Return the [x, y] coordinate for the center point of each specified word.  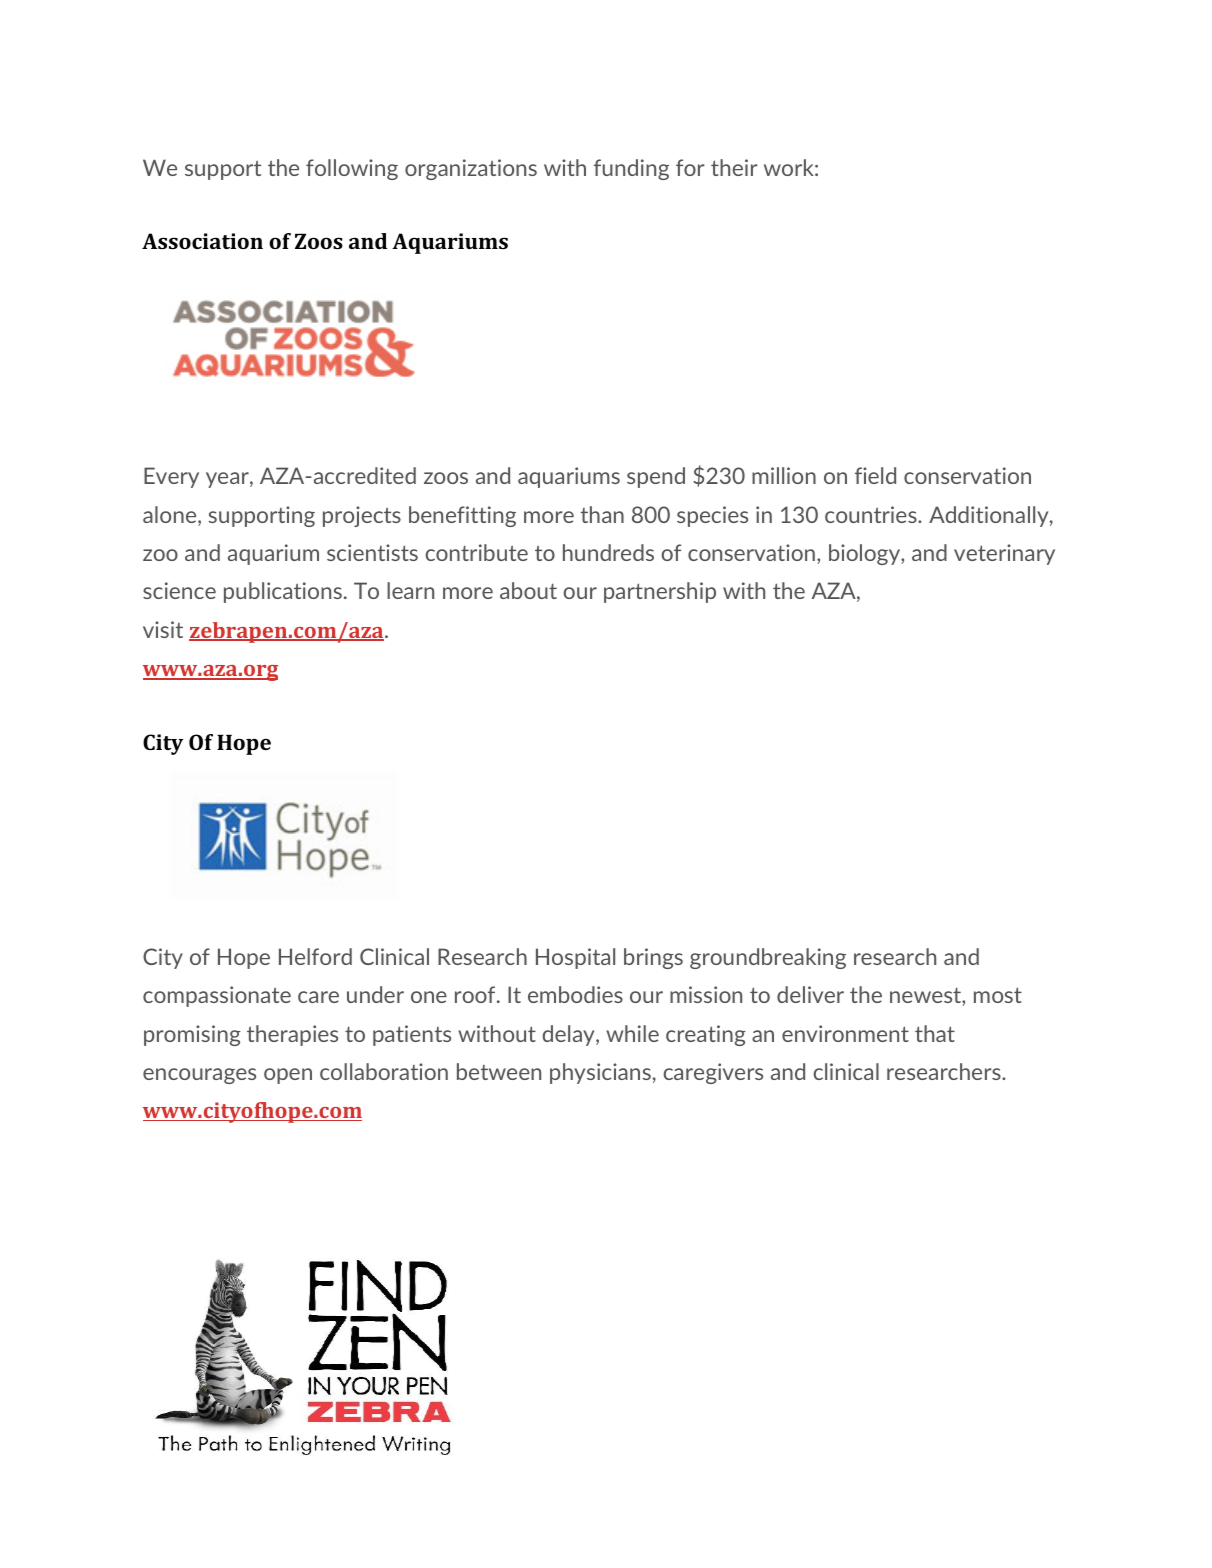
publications [283, 592]
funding [631, 169]
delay [570, 1035]
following [352, 169]
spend [656, 477]
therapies [292, 1035]
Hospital [575, 958]
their [734, 167]
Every [171, 477]
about [528, 590]
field [875, 475]
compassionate [217, 996]
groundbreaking [768, 958]
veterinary [1004, 554]
